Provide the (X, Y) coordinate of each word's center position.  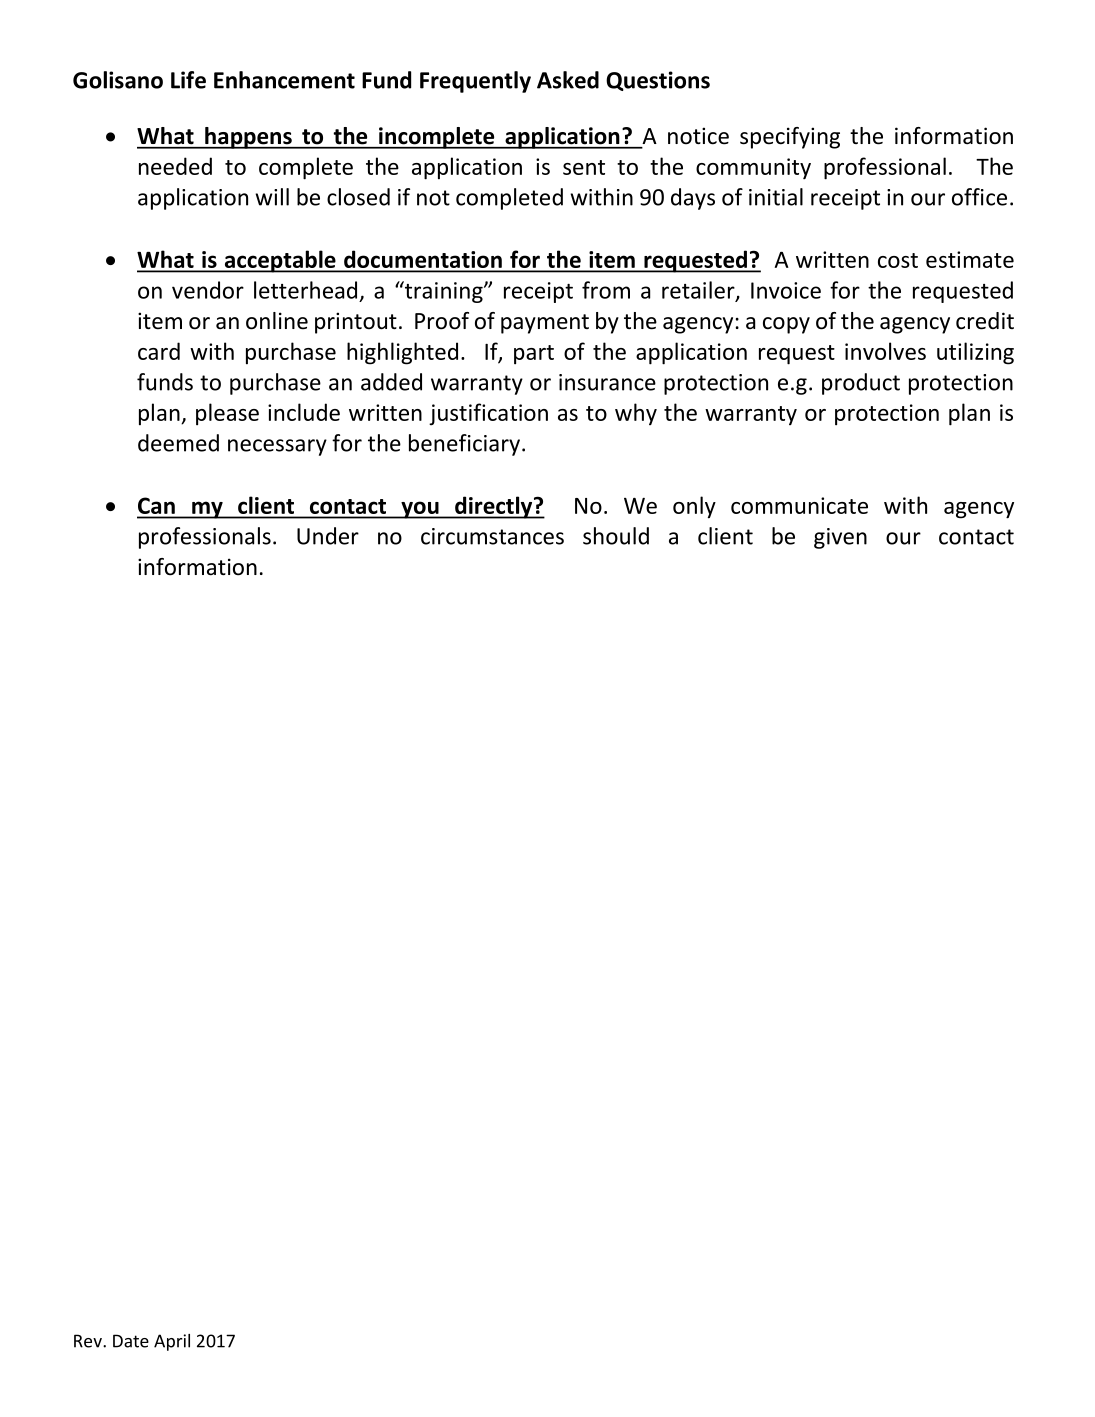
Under (328, 536)
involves (885, 351)
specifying (790, 138)
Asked (568, 80)
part (534, 354)
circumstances (492, 536)
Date (131, 1341)
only (694, 507)
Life (188, 80)
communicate (799, 505)
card (159, 351)
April (172, 1342)
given (840, 538)
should (616, 536)
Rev (89, 1341)
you (420, 510)
